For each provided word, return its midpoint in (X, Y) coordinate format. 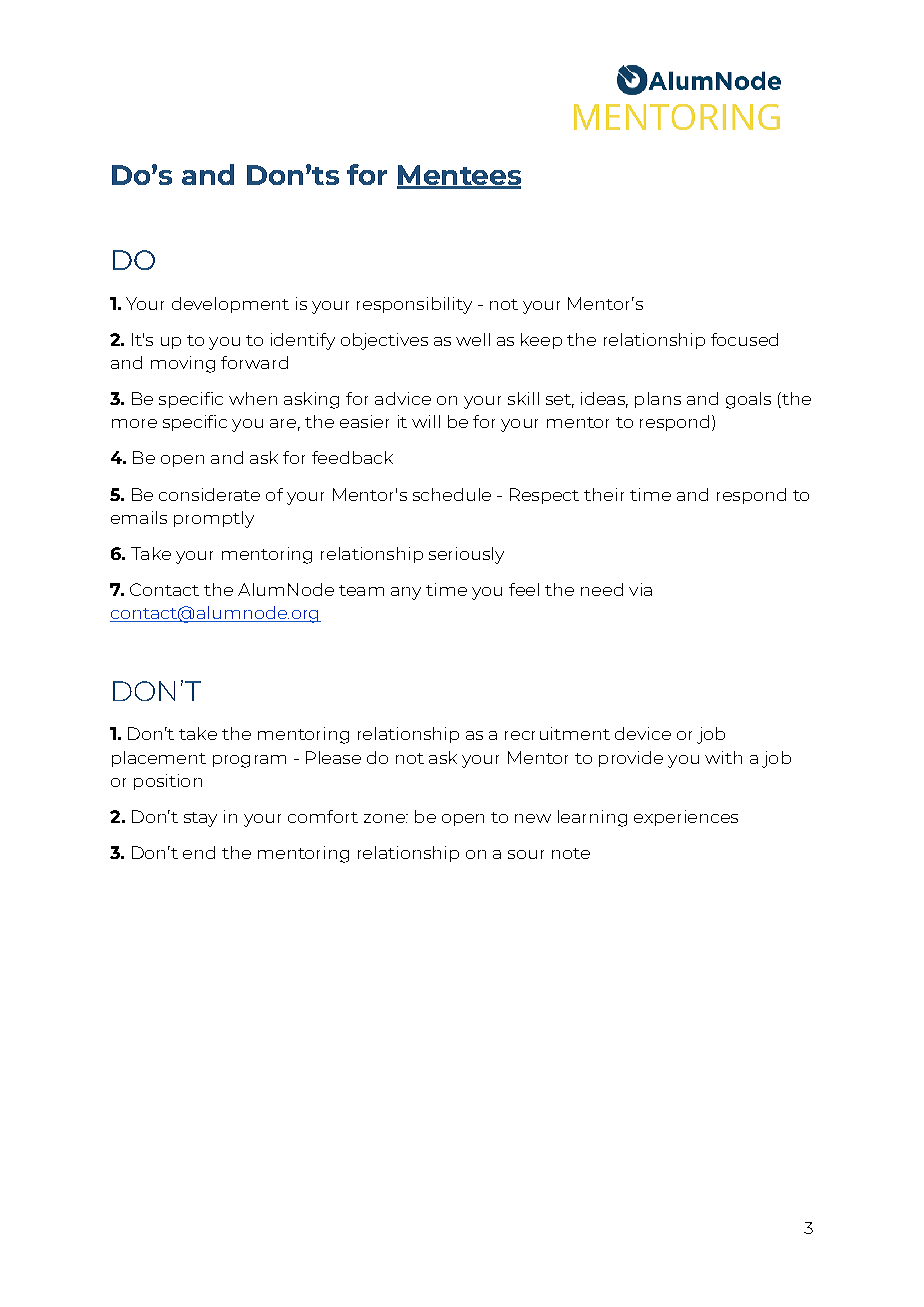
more (134, 423)
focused (744, 339)
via (640, 589)
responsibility (414, 305)
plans (658, 400)
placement (159, 759)
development (230, 305)
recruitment (557, 733)
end (199, 852)
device (643, 733)
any (406, 593)
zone (385, 818)
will (426, 421)
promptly (214, 519)
